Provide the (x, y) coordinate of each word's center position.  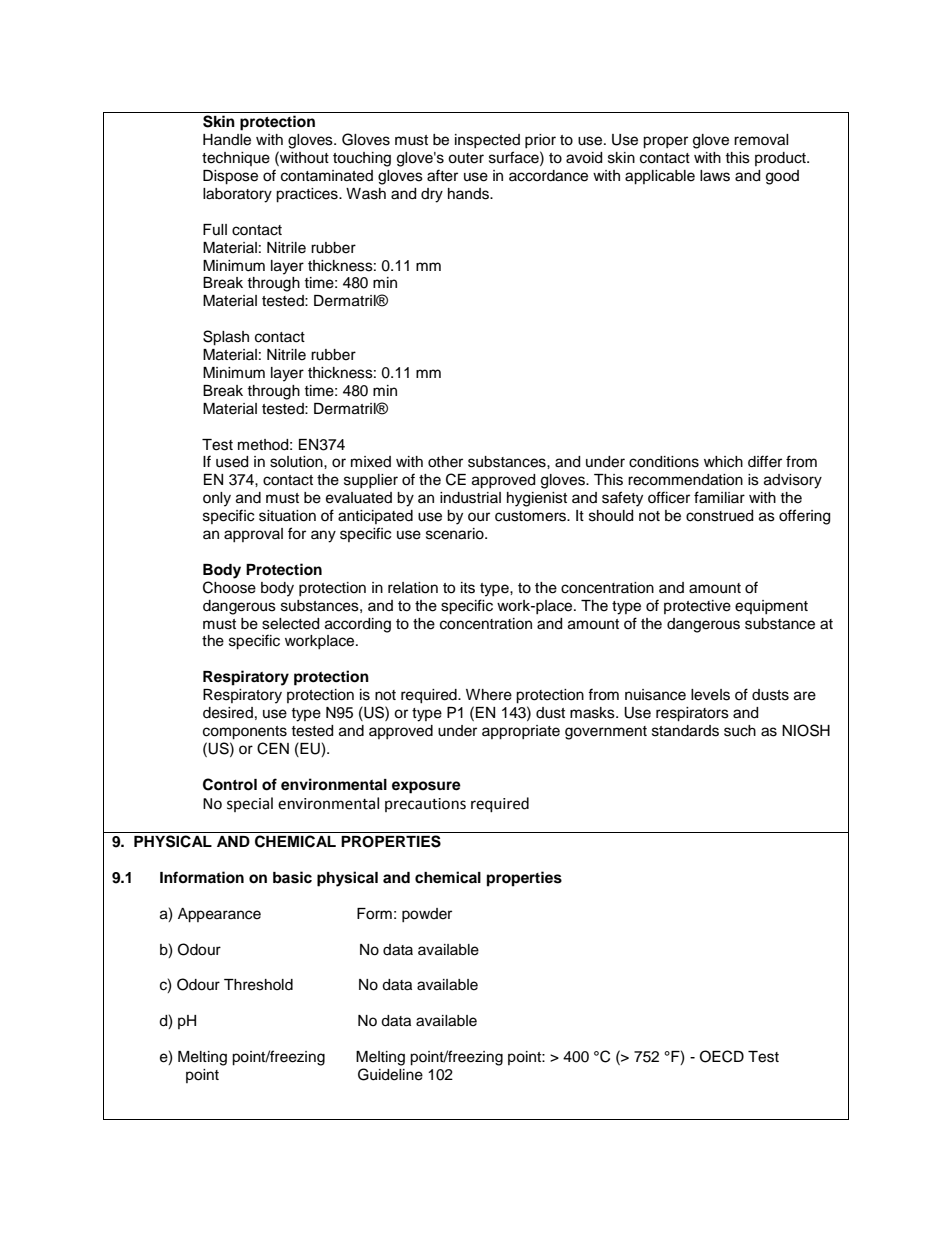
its (468, 588)
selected (290, 624)
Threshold (258, 985)
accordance (548, 176)
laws (715, 176)
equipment (771, 607)
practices (308, 195)
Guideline (390, 1074)
